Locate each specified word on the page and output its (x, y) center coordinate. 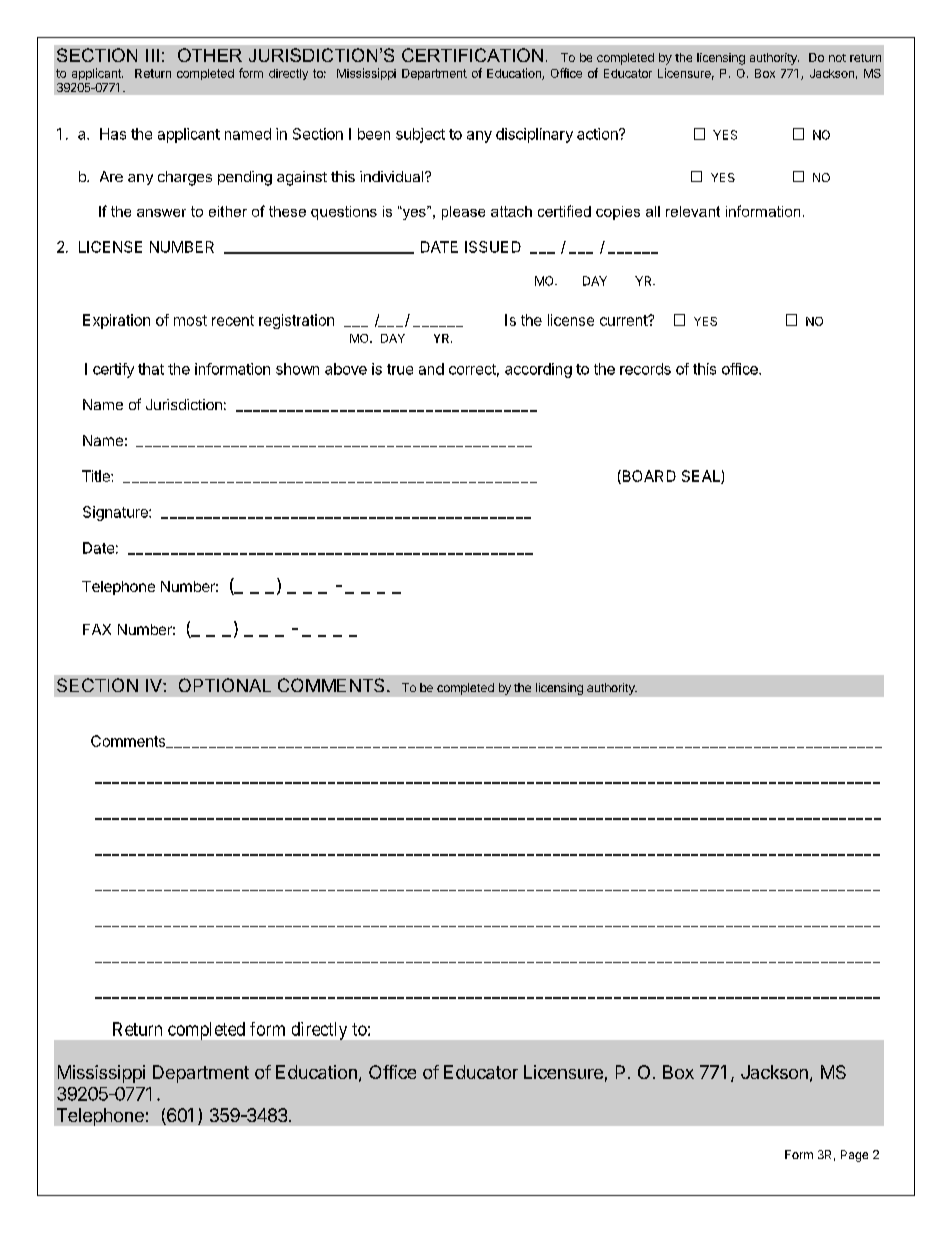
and (431, 369)
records (645, 369)
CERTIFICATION (472, 55)
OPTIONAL (225, 685)
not (837, 58)
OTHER (210, 55)
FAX (97, 629)
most (190, 320)
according (538, 370)
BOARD (648, 477)
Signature (116, 513)
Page (854, 1156)
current (624, 320)
